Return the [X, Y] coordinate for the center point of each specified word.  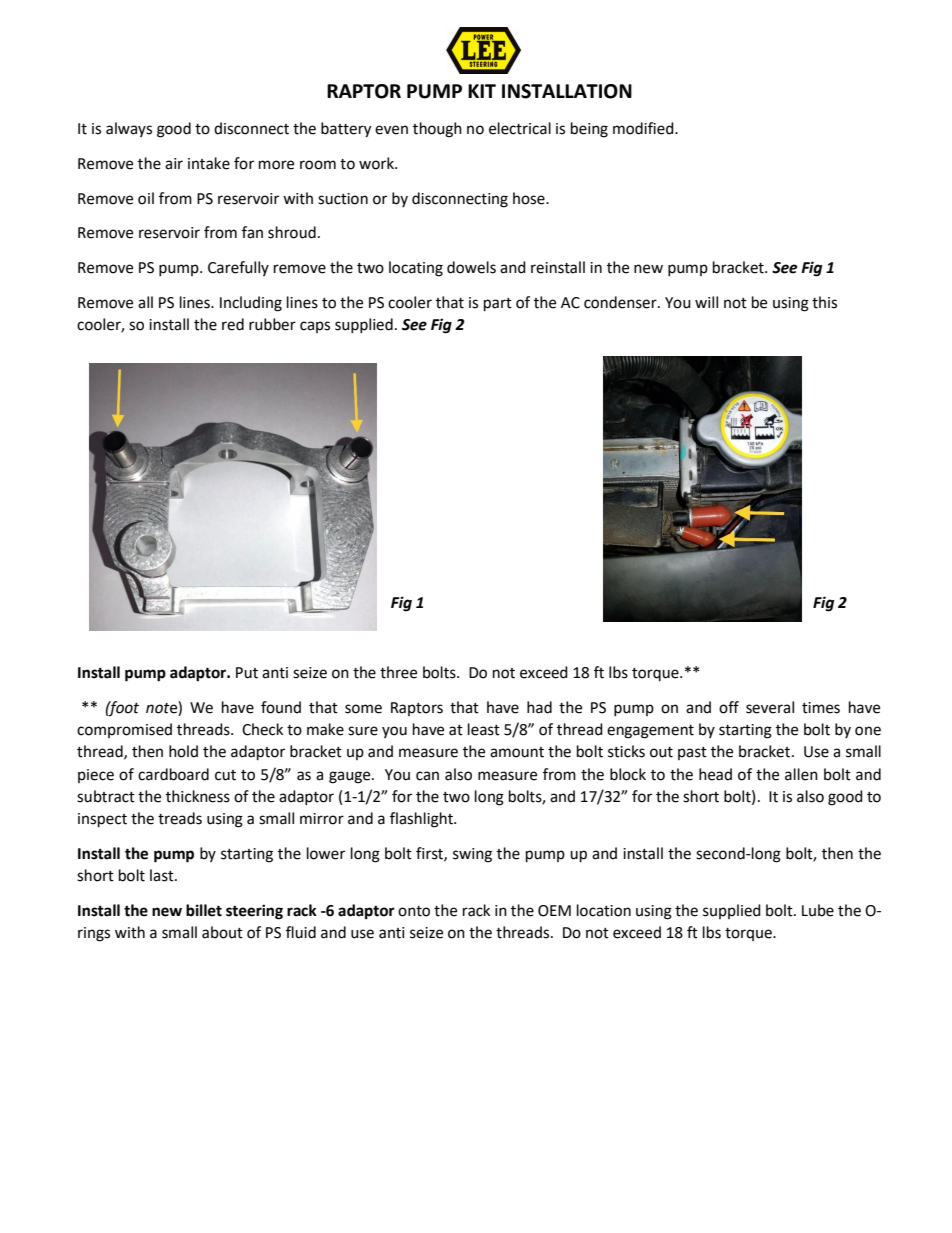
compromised [124, 730]
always [129, 129]
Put [247, 673]
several [770, 707]
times [821, 708]
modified [644, 128]
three [398, 672]
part [498, 305]
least [484, 729]
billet [204, 910]
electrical [520, 128]
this [824, 302]
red [233, 324]
